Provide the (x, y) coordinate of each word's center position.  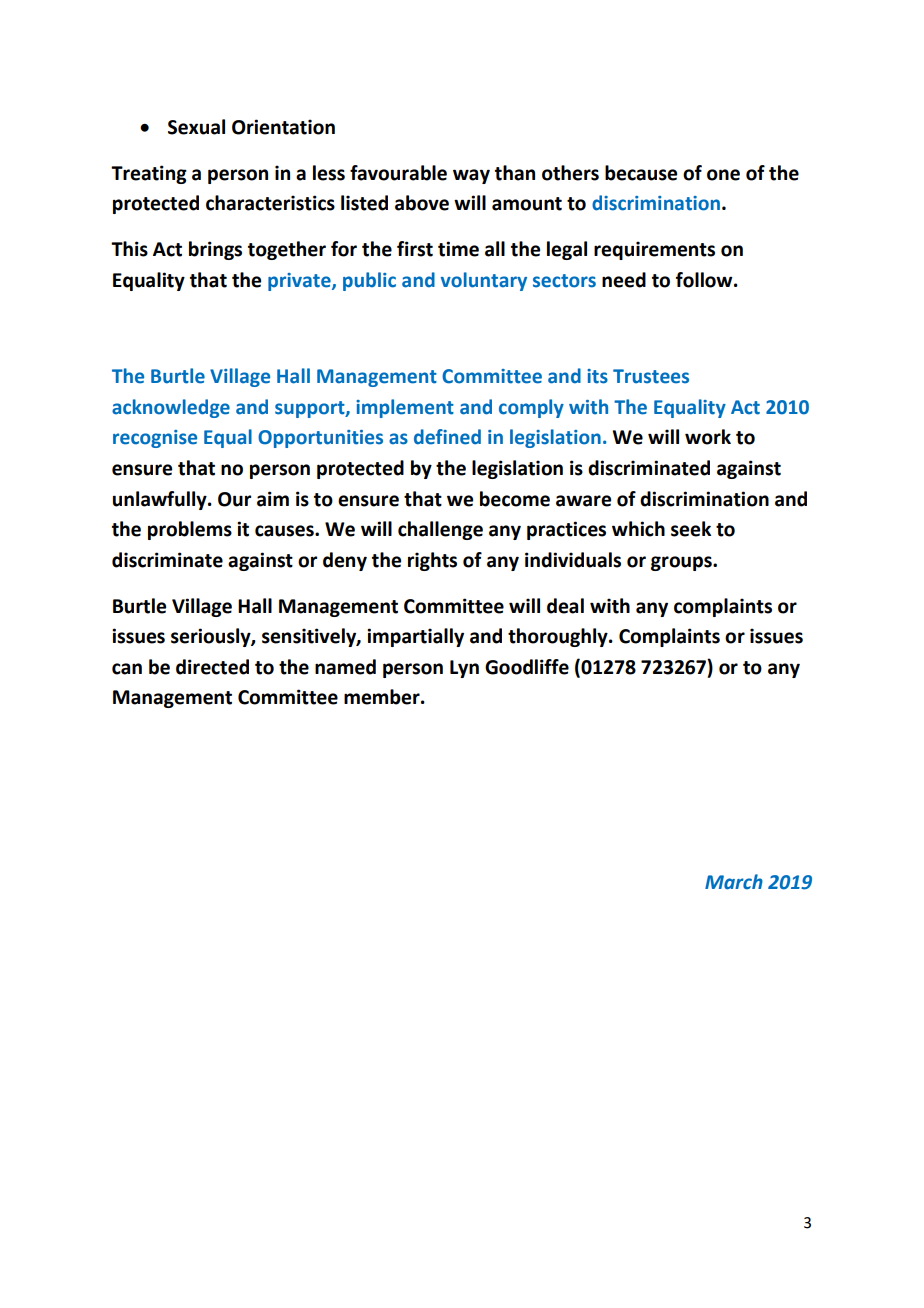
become (515, 499)
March (734, 882)
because (641, 173)
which (638, 529)
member (383, 697)
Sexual (196, 127)
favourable (398, 173)
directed (212, 667)
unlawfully (161, 500)
